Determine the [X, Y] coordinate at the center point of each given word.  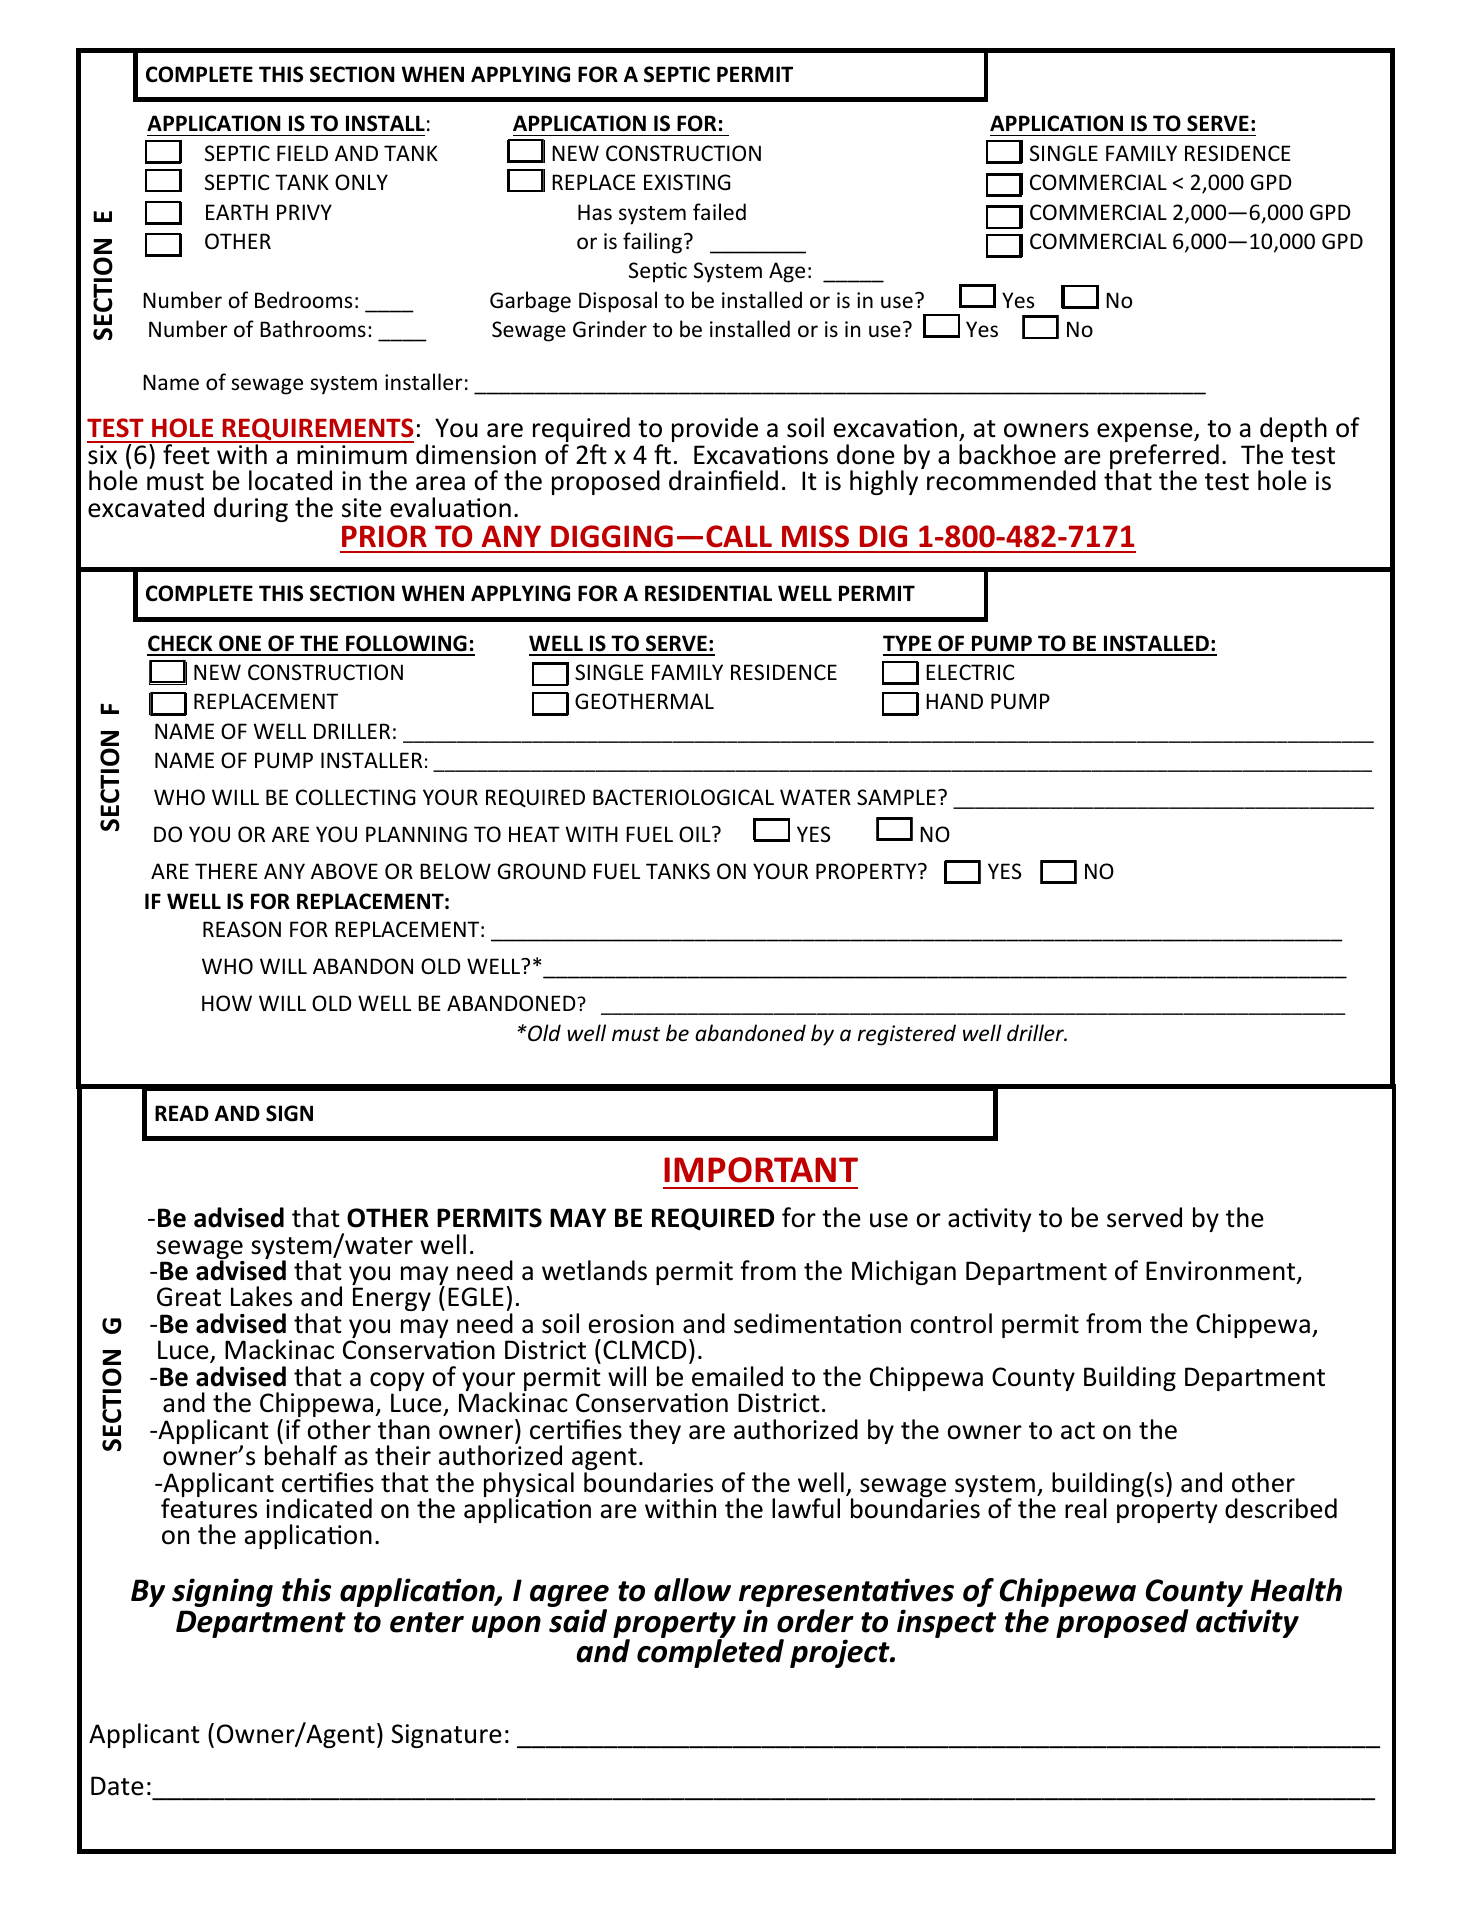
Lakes [261, 1296]
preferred [1164, 458]
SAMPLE [896, 797]
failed [719, 211]
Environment [1222, 1272]
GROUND [542, 871]
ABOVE [344, 871]
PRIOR [384, 536]
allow [692, 1590]
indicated [319, 1508]
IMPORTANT [761, 1170]
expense [1146, 434]
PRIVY [304, 212]
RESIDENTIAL [708, 593]
